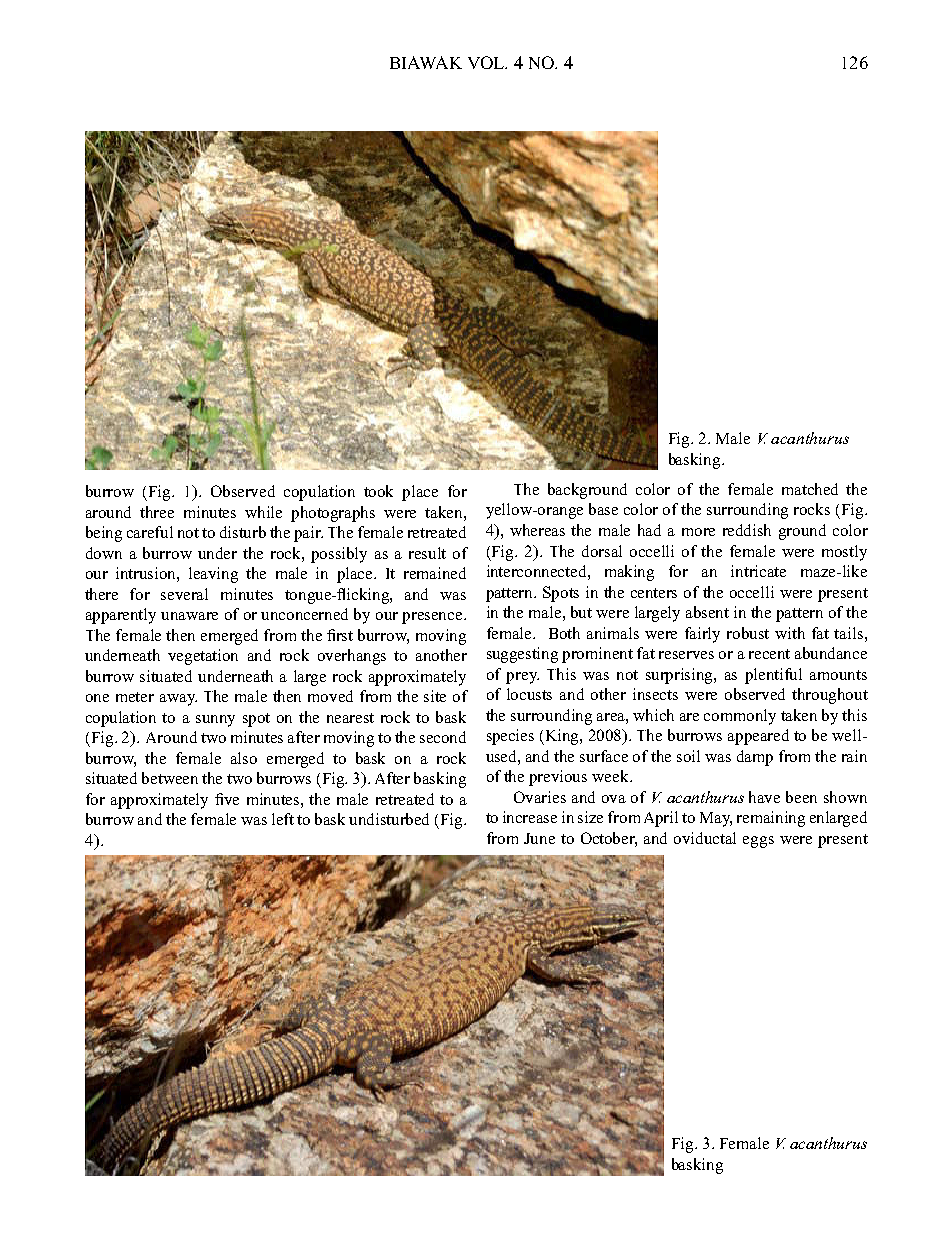  What do you see at coordinates (758, 571) in the screenshot?
I see `intricate` at bounding box center [758, 571].
